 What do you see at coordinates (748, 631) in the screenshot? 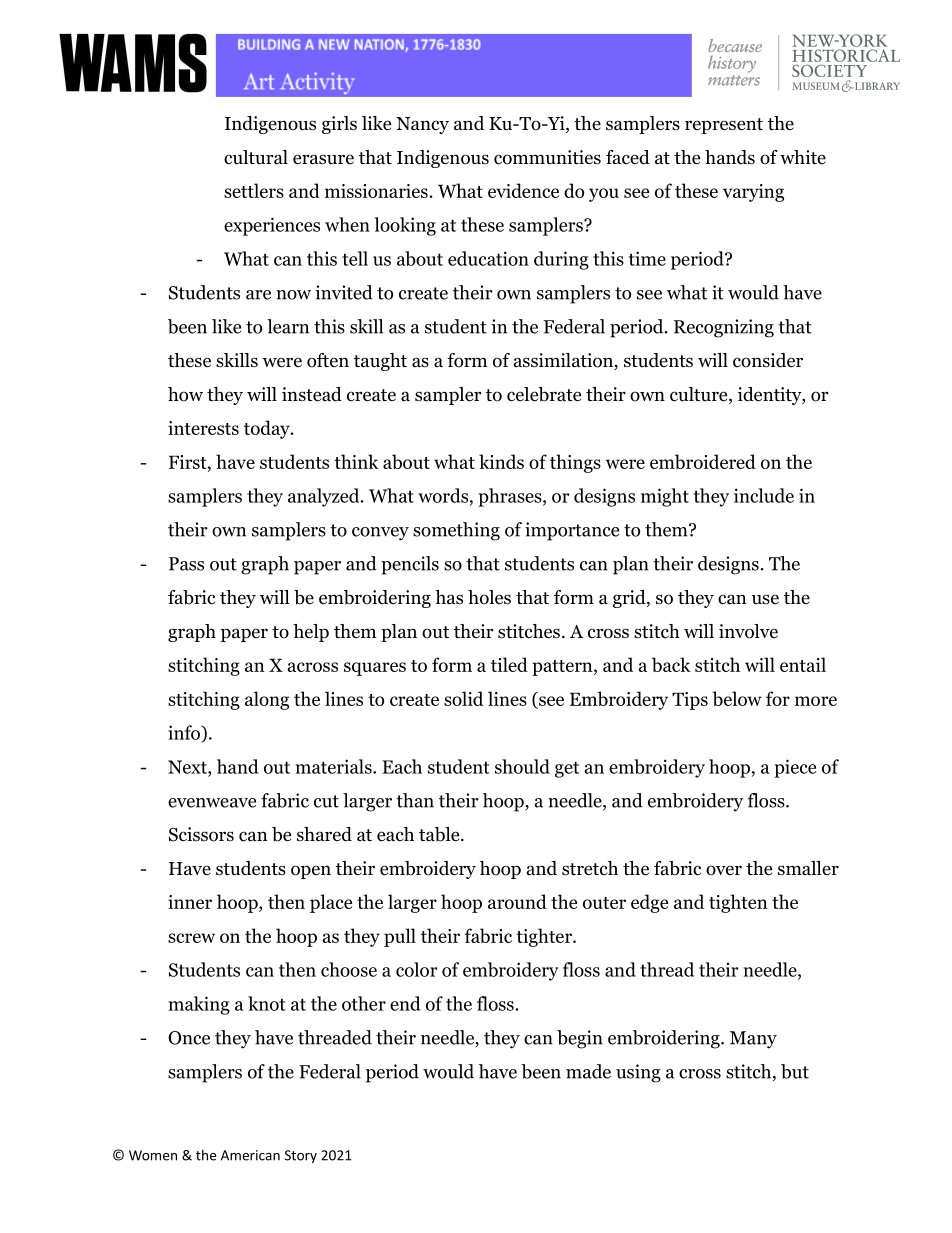
I see `involve` at bounding box center [748, 631].
